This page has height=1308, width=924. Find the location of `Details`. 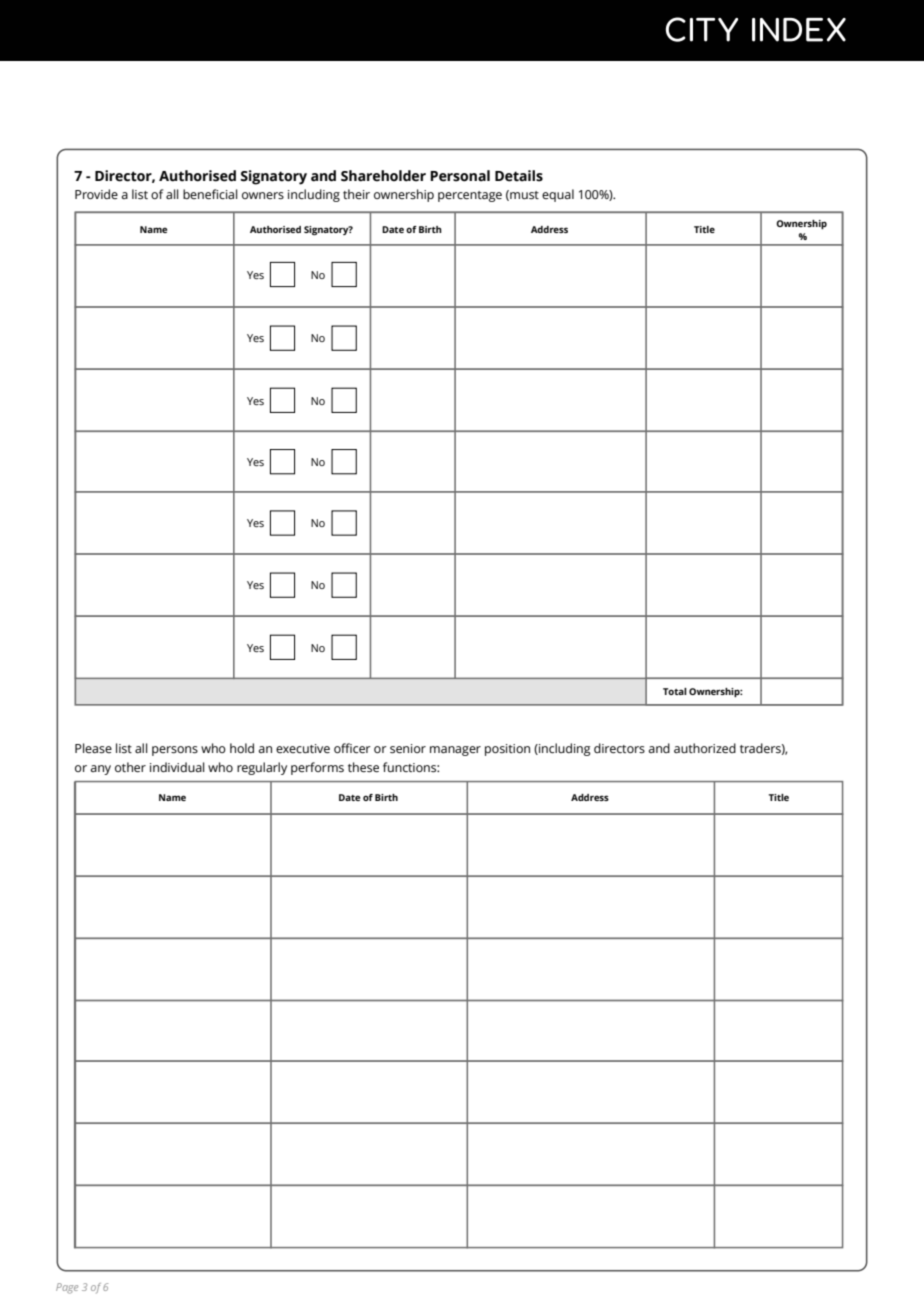

Details is located at coordinates (519, 176).
